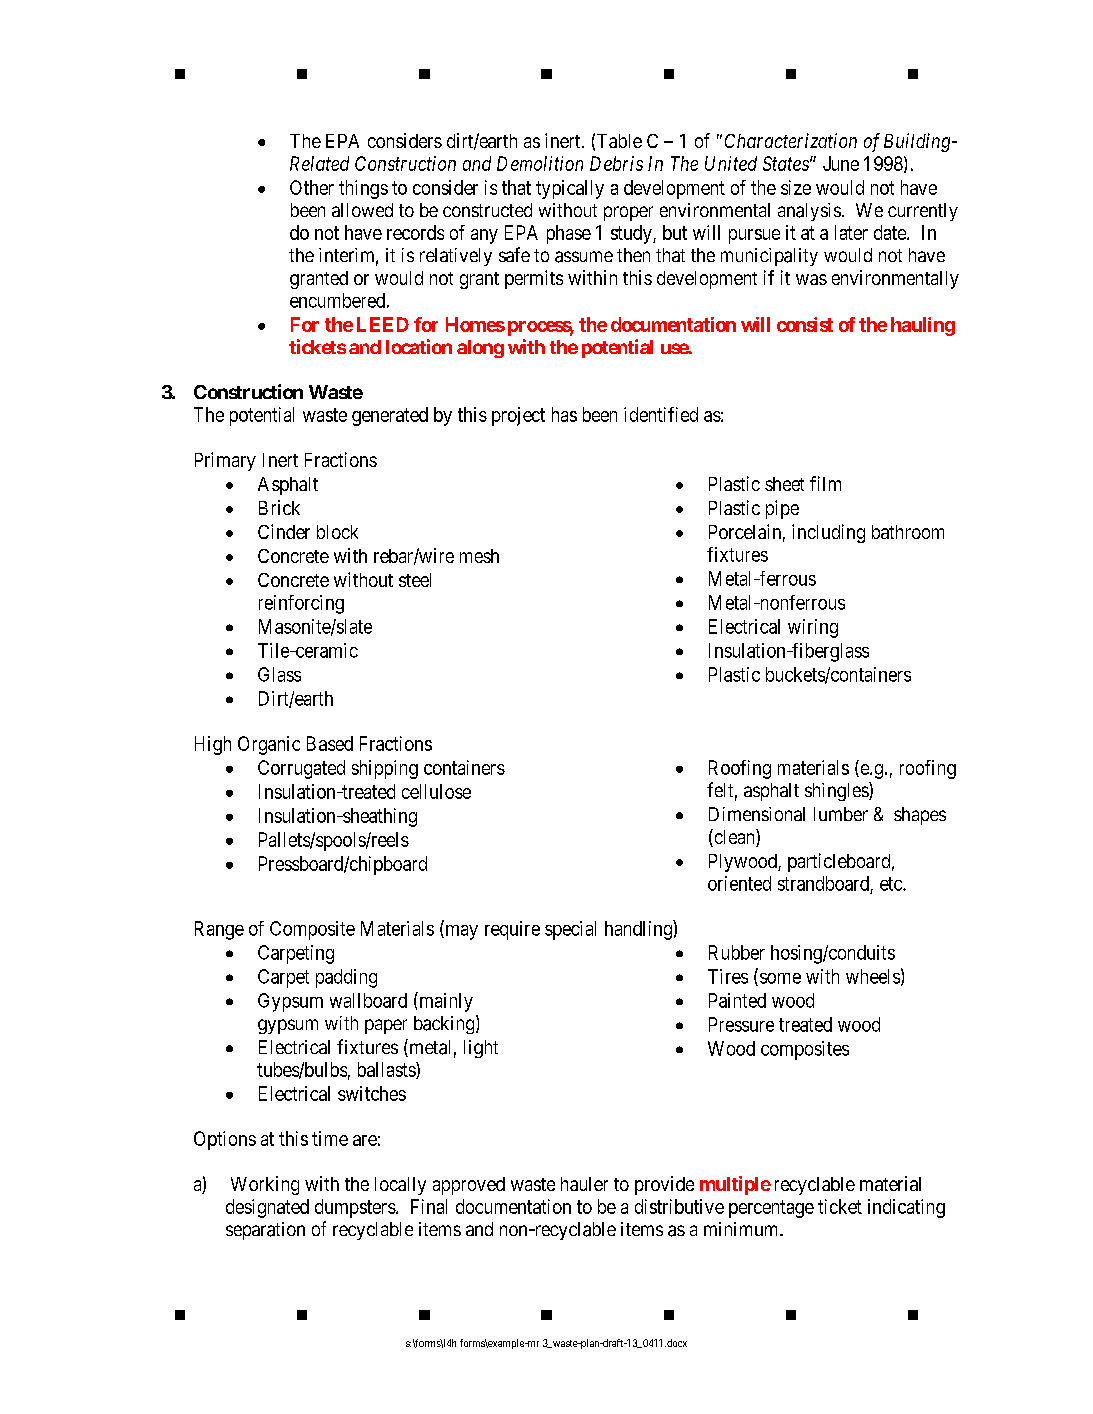 The image size is (1093, 1414). Describe the element at coordinates (570, 930) in the image. I see `special` at that location.
